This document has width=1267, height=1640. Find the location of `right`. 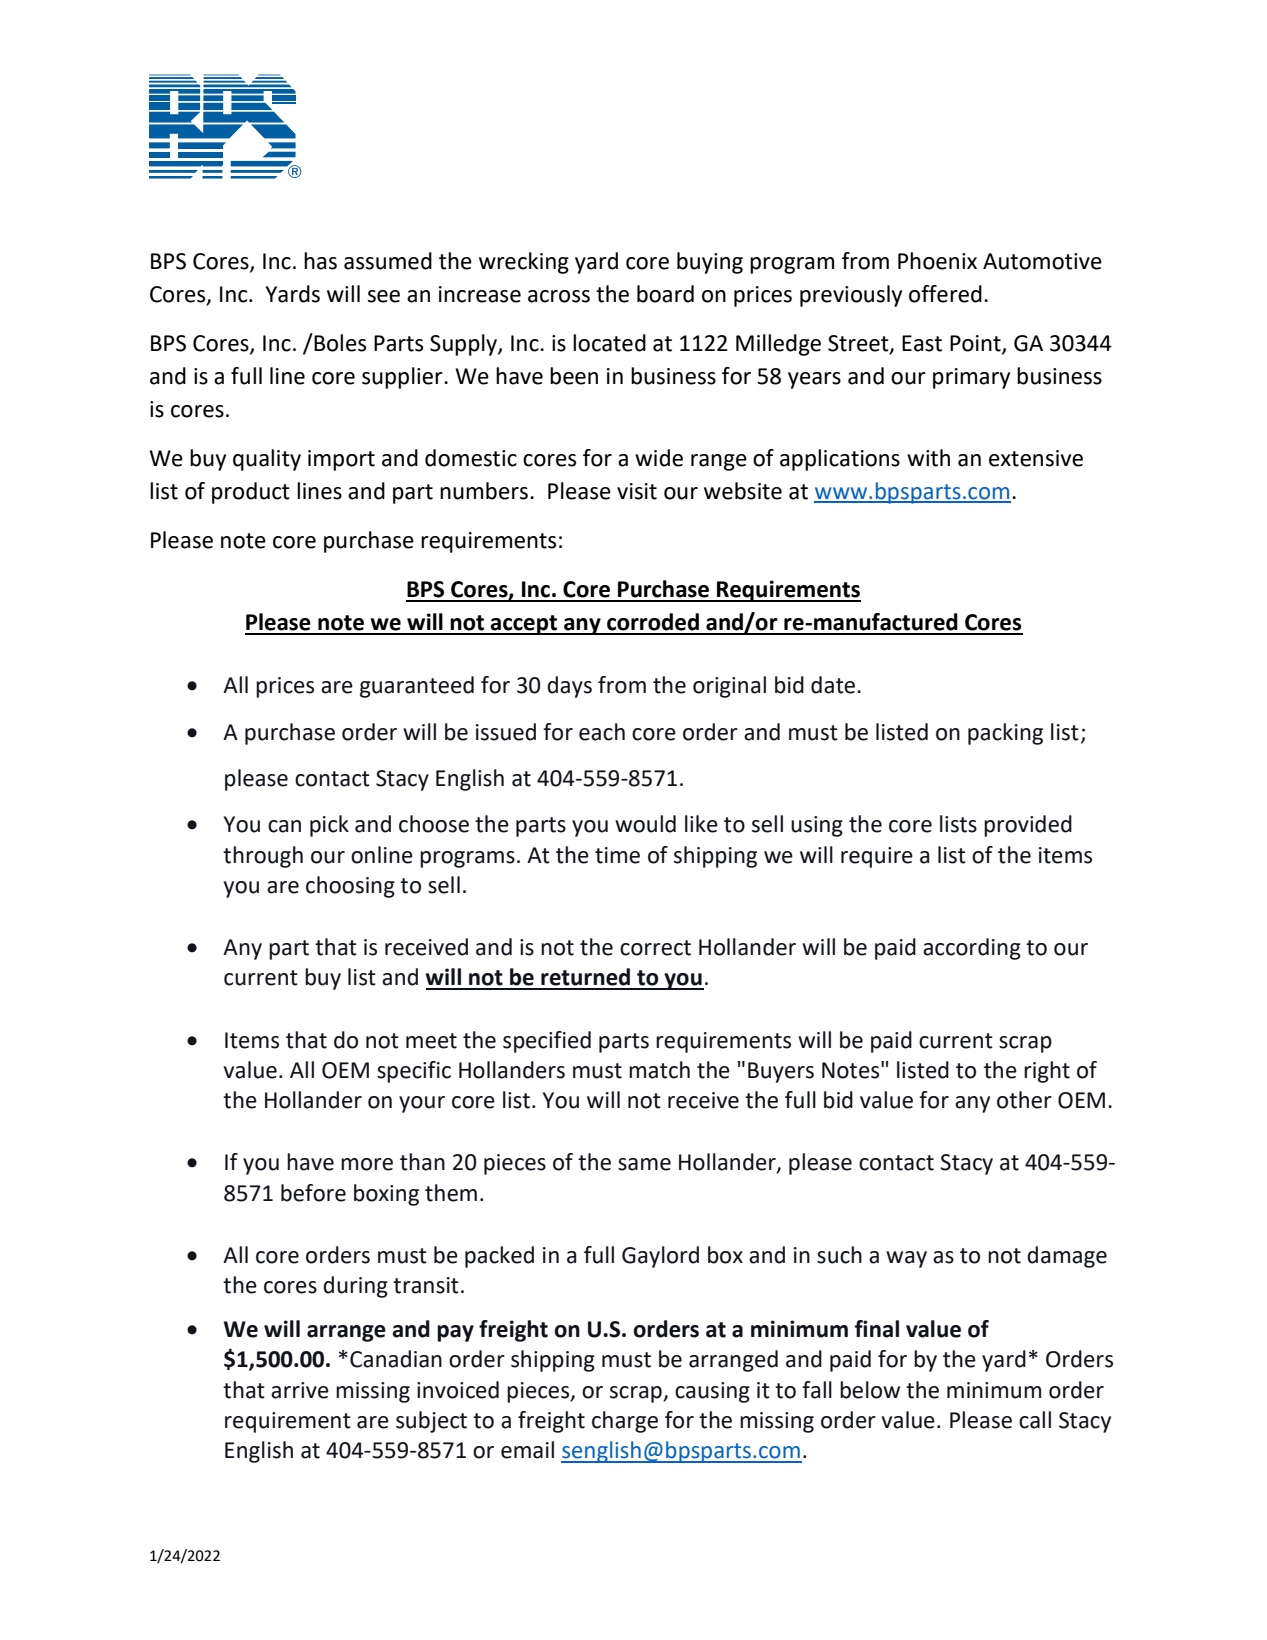

right is located at coordinates (1047, 1072).
